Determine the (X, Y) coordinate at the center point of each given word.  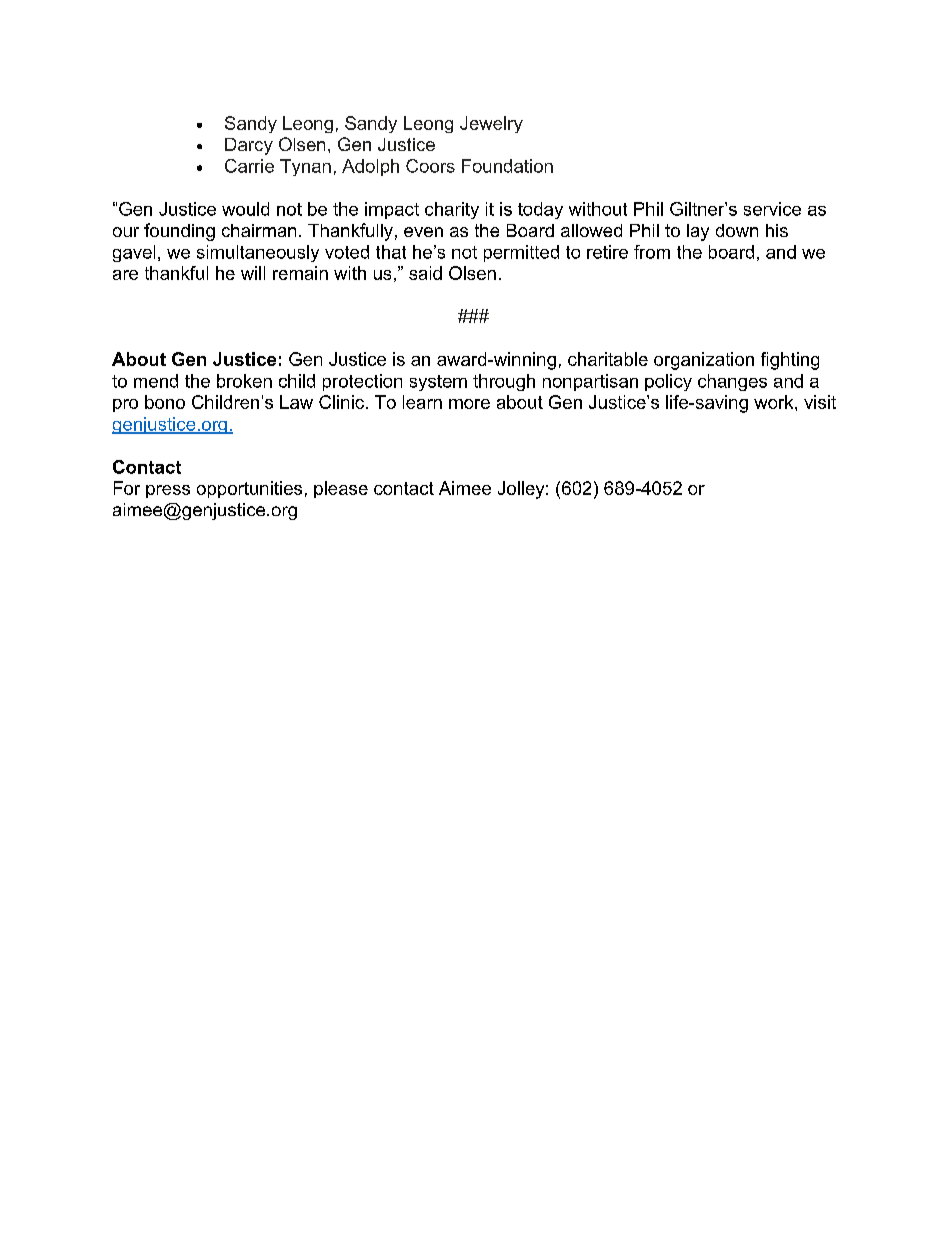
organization (704, 361)
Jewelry (491, 124)
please (341, 489)
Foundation (507, 166)
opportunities (249, 489)
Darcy (249, 146)
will (253, 273)
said (425, 273)
